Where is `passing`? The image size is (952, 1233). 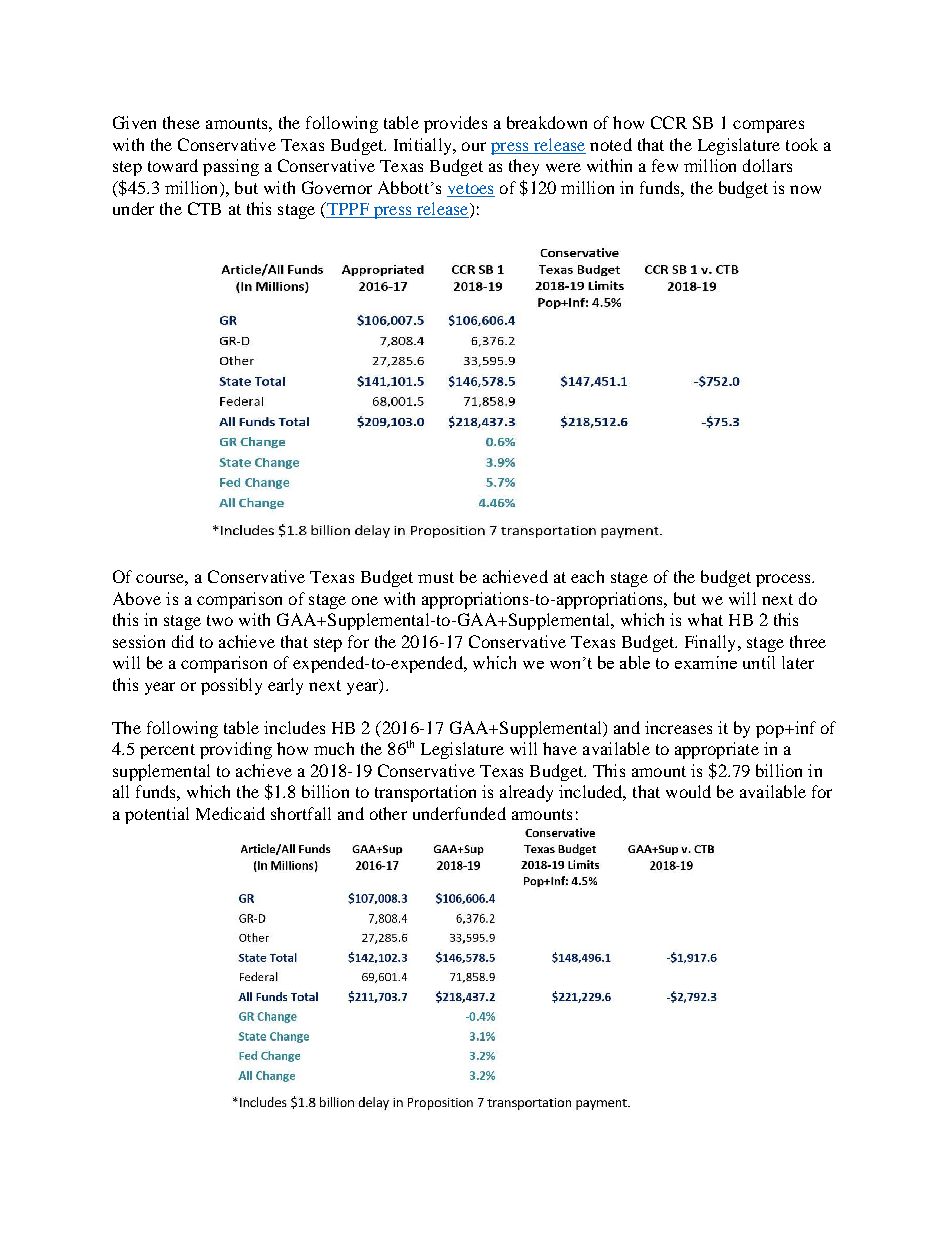 passing is located at coordinates (231, 167).
